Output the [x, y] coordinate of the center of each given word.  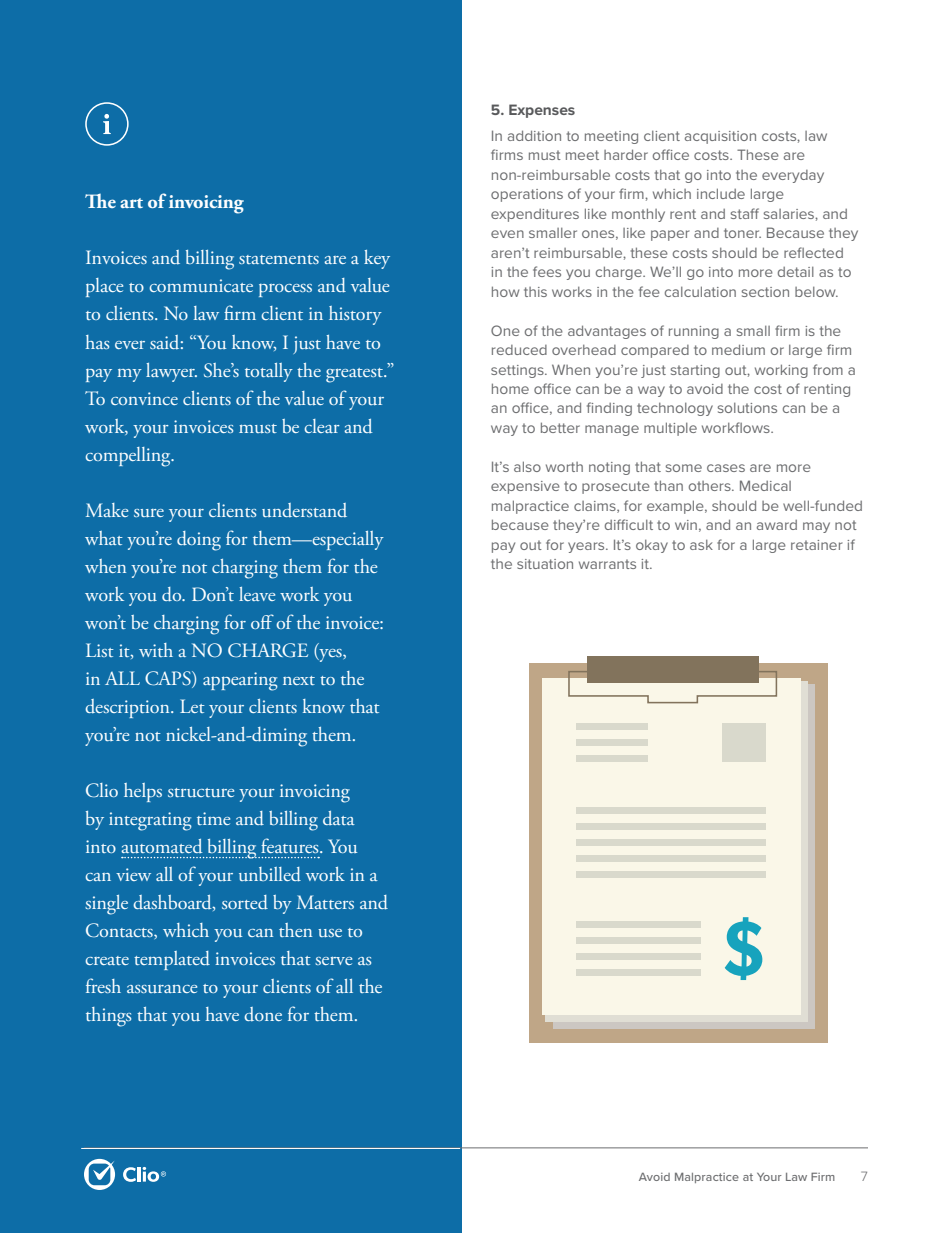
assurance [162, 989]
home [510, 388]
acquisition [720, 137]
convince [144, 398]
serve [333, 961]
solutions [747, 408]
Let [192, 706]
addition [534, 135]
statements [279, 259]
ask [701, 545]
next [299, 680]
